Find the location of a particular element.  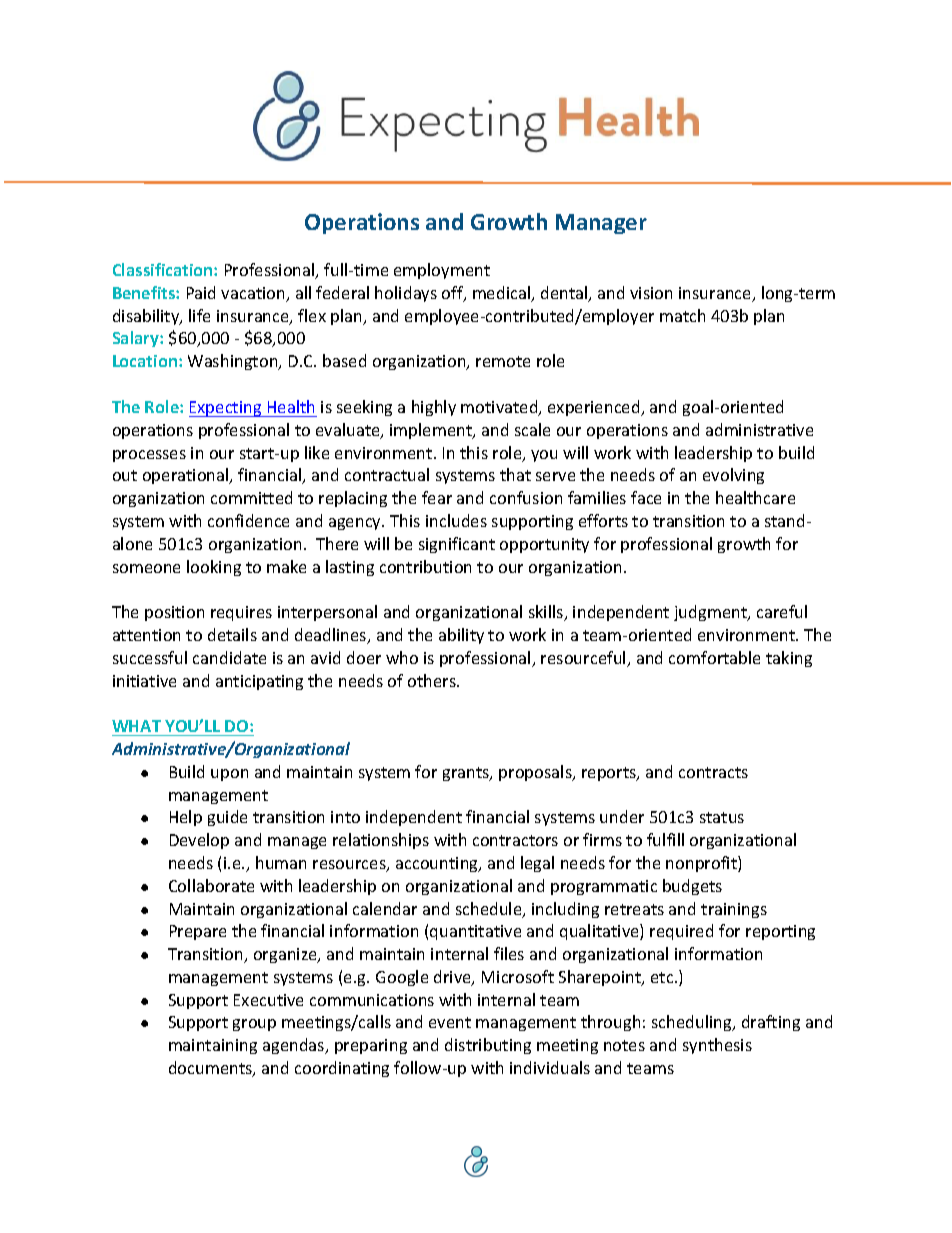

group is located at coordinates (254, 1025).
